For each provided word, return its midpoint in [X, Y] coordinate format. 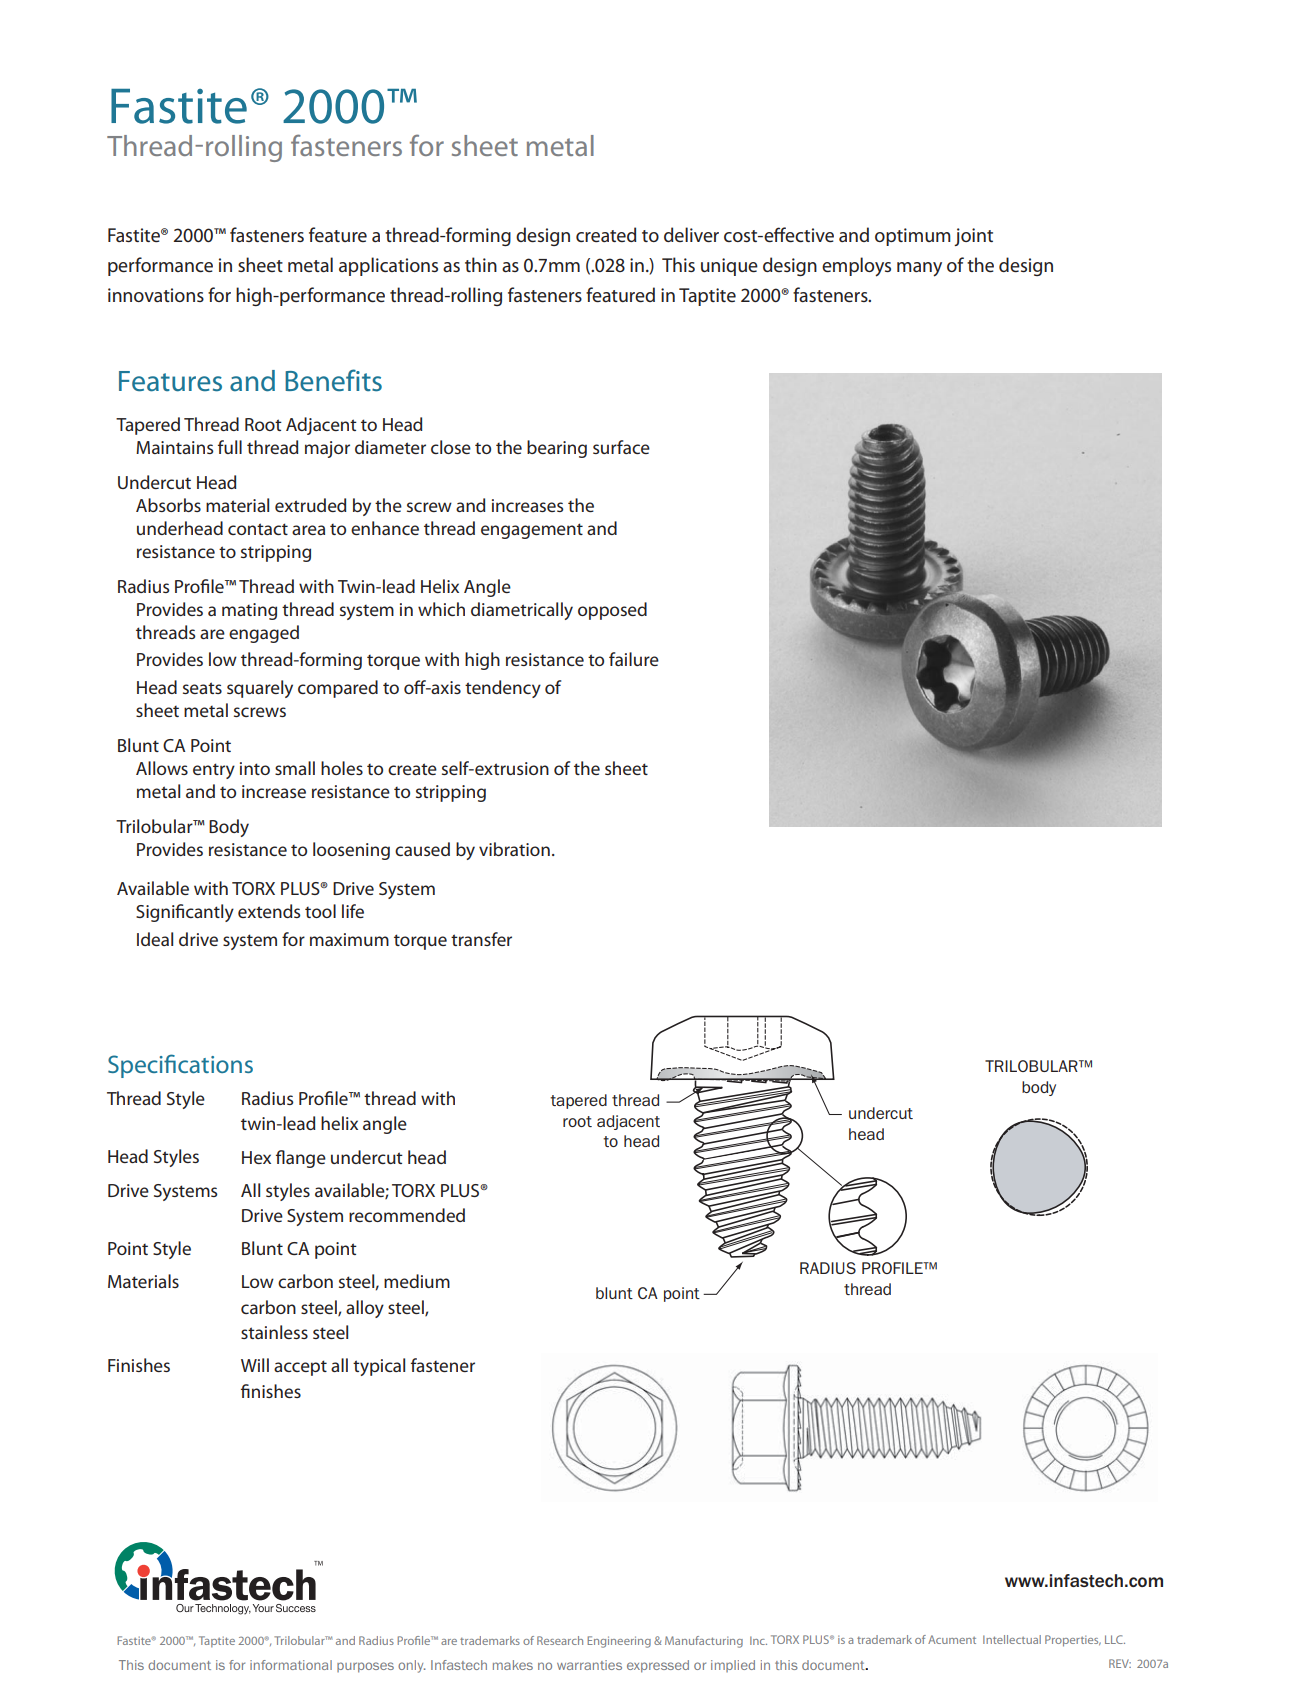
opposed [612, 611]
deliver [691, 234]
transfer [481, 939]
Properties [1073, 1641]
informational [291, 1665]
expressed [658, 1666]
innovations [156, 295]
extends [269, 911]
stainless [274, 1332]
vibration [514, 849]
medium [417, 1281]
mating [249, 611]
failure [634, 659]
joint [973, 237]
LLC [1115, 1639]
